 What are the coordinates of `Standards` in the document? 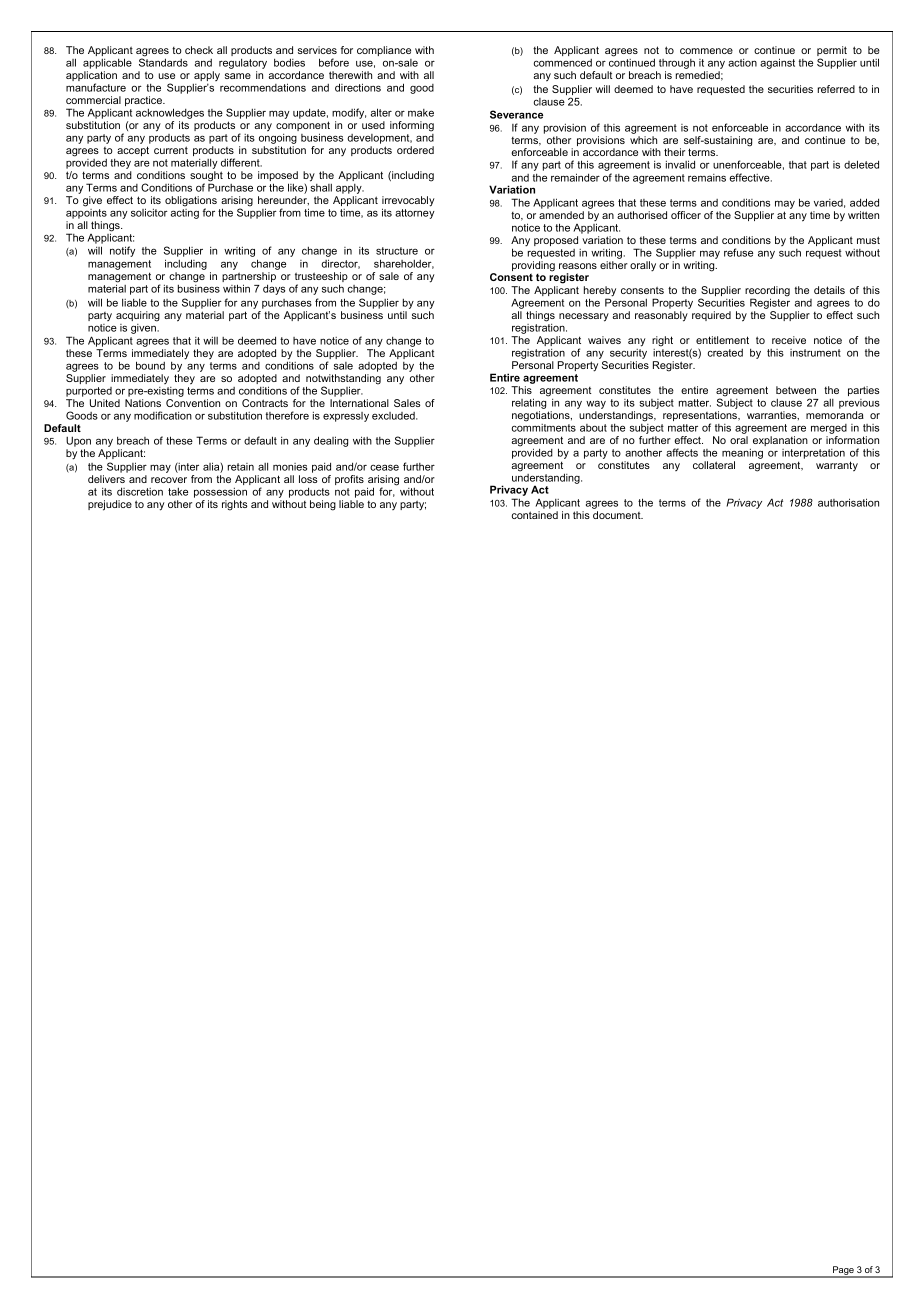 It's located at (163, 61).
